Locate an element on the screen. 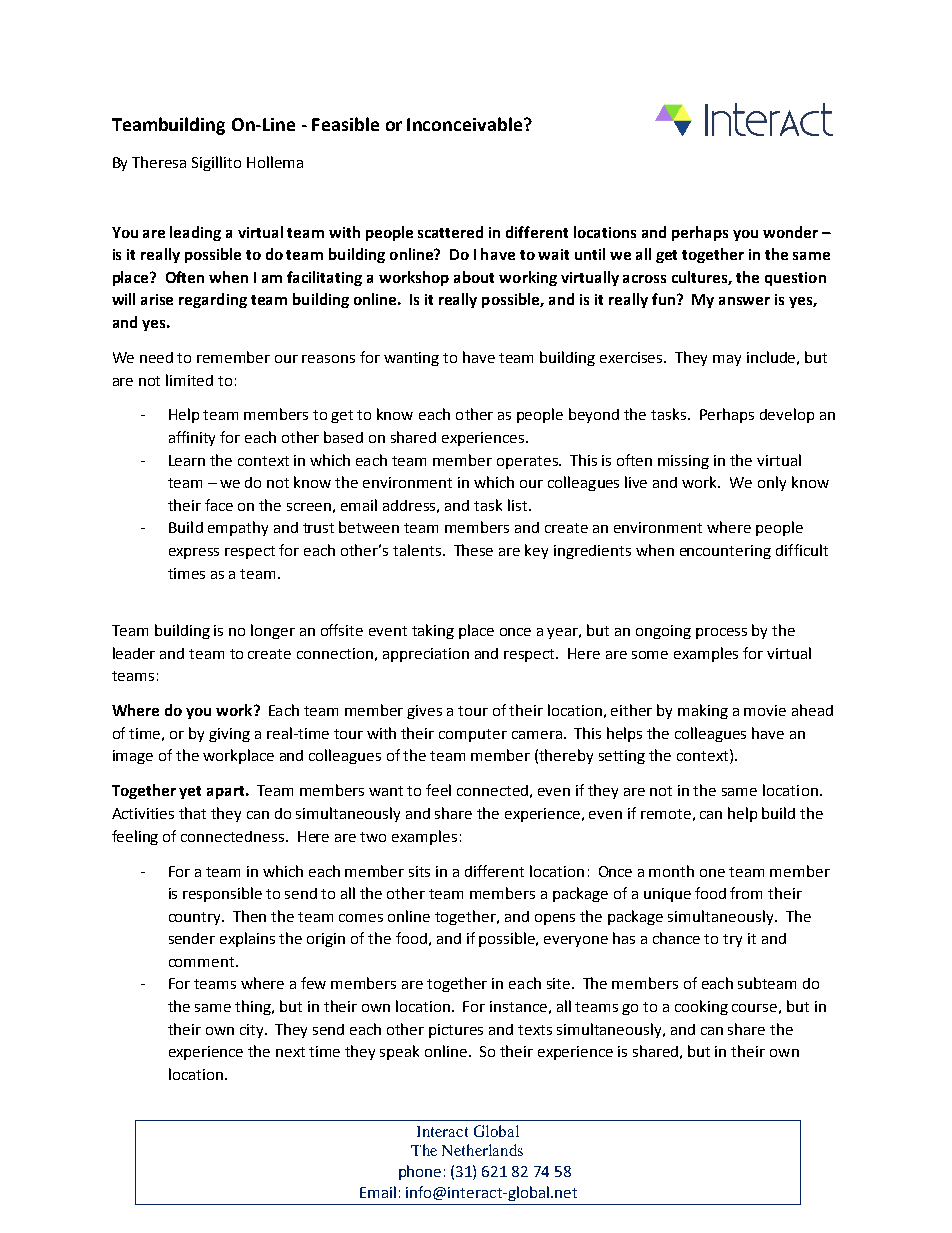 The image size is (952, 1233). leading is located at coordinates (195, 233).
